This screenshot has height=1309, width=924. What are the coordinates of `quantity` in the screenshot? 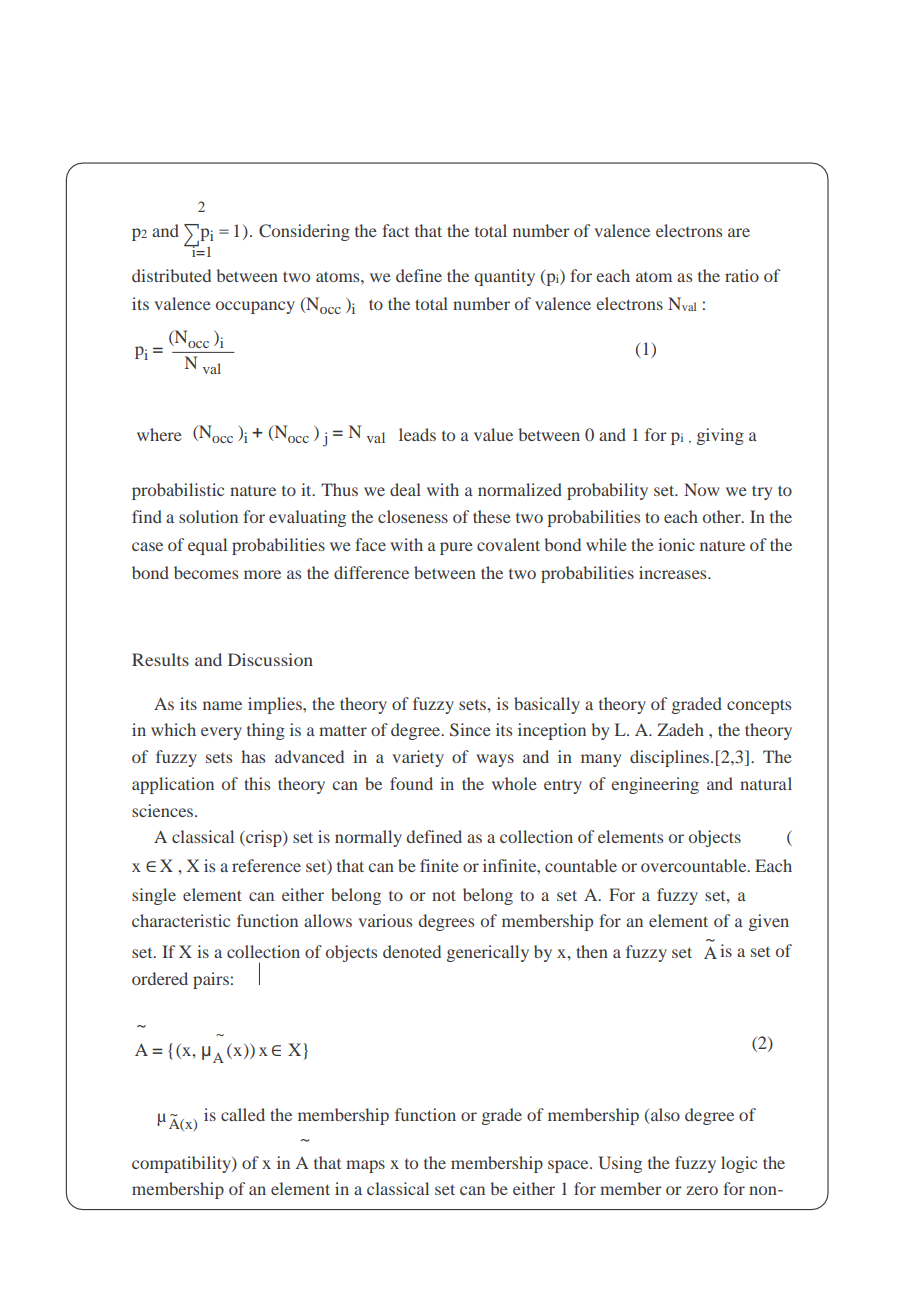 It's located at (504, 277).
